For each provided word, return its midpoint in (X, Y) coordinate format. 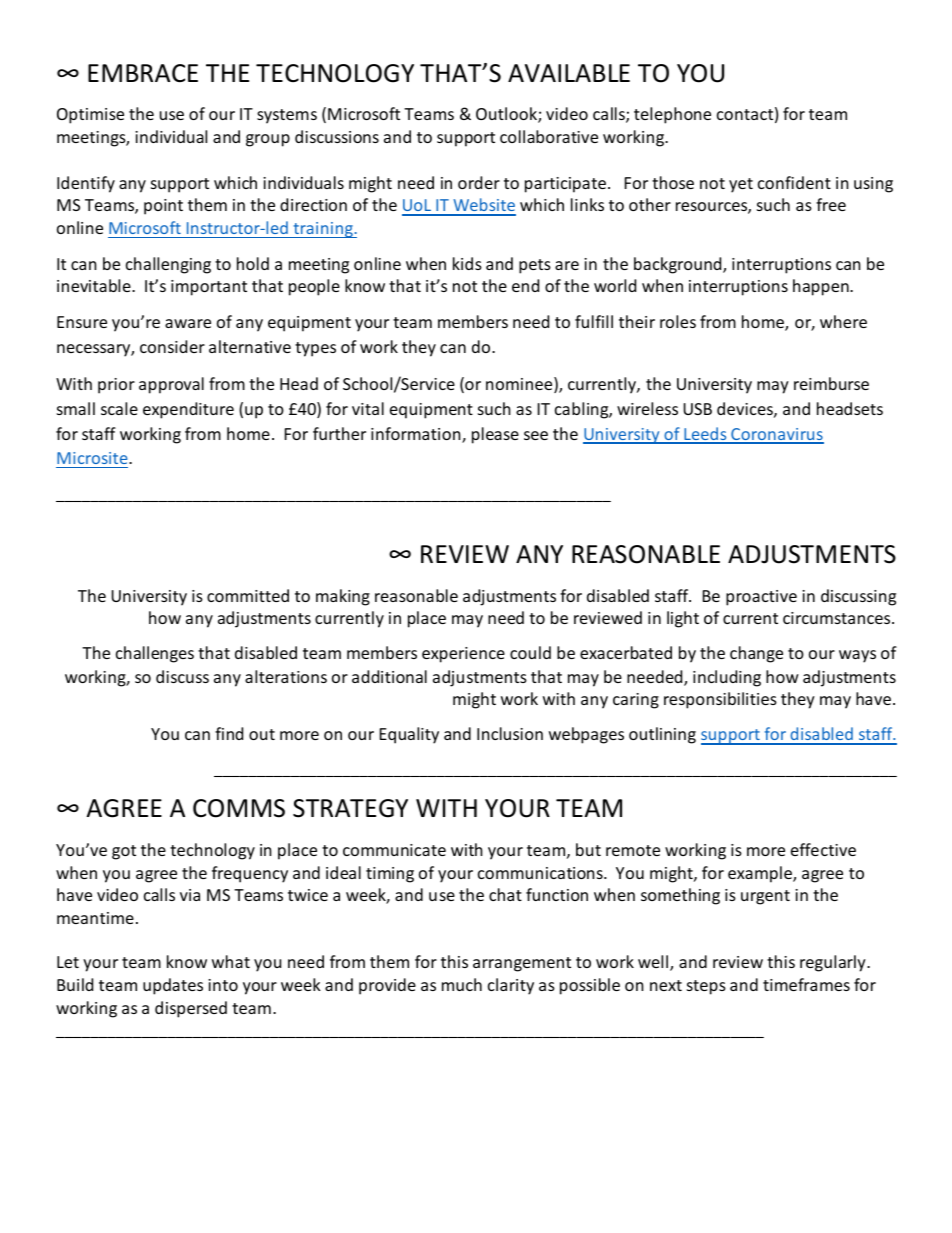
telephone (672, 115)
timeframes (806, 984)
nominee (520, 385)
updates (173, 986)
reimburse (831, 383)
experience (463, 655)
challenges (155, 654)
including (727, 678)
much (462, 984)
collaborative (549, 136)
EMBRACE (143, 73)
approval (171, 385)
